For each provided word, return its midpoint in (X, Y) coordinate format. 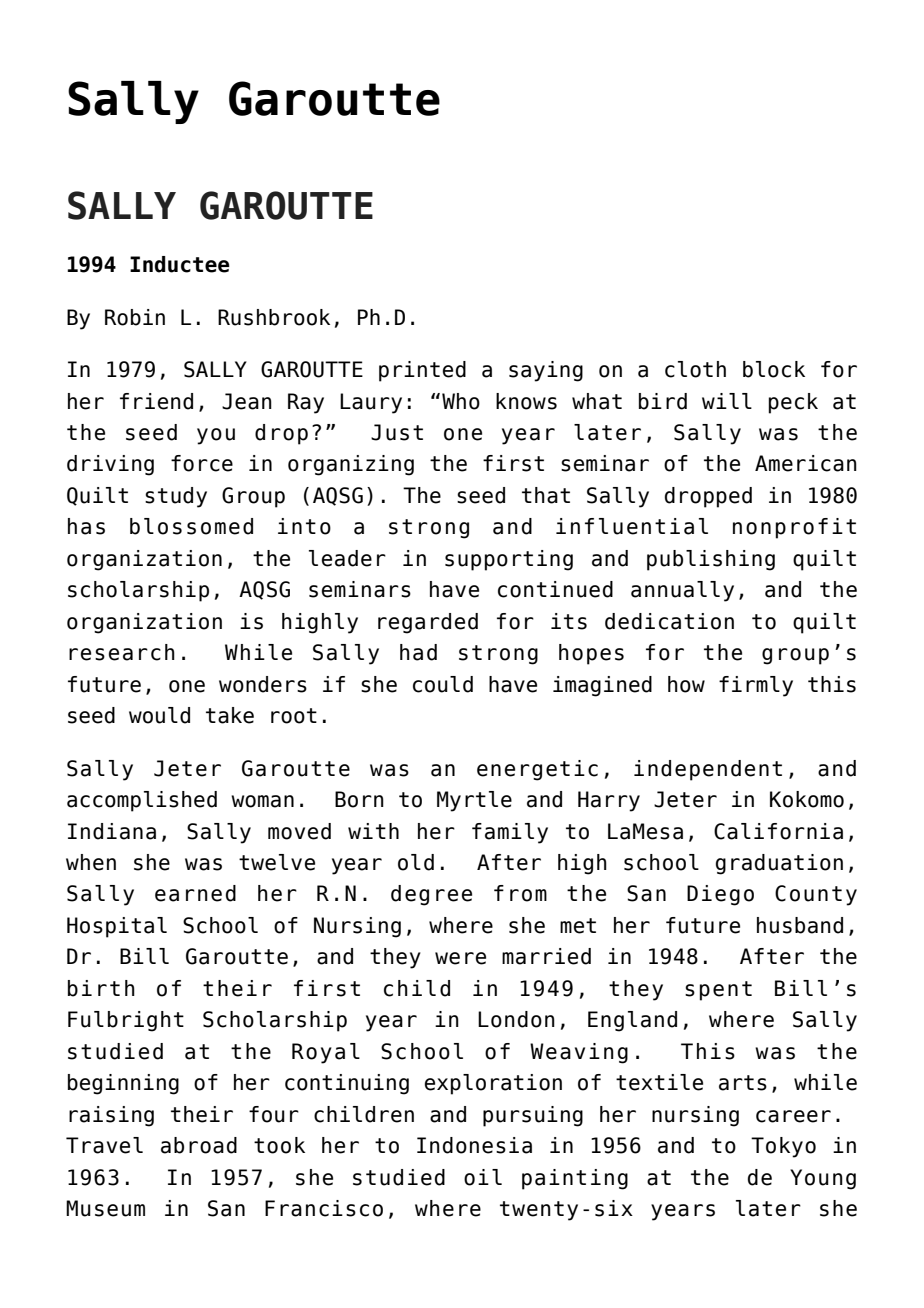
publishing (711, 560)
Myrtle (474, 801)
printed (422, 371)
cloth (695, 369)
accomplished (142, 801)
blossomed (191, 526)
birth (101, 988)
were (460, 958)
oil (483, 1177)
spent (718, 991)
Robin (135, 317)
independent (708, 770)
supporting (509, 560)
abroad (199, 1145)
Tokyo (783, 1147)
